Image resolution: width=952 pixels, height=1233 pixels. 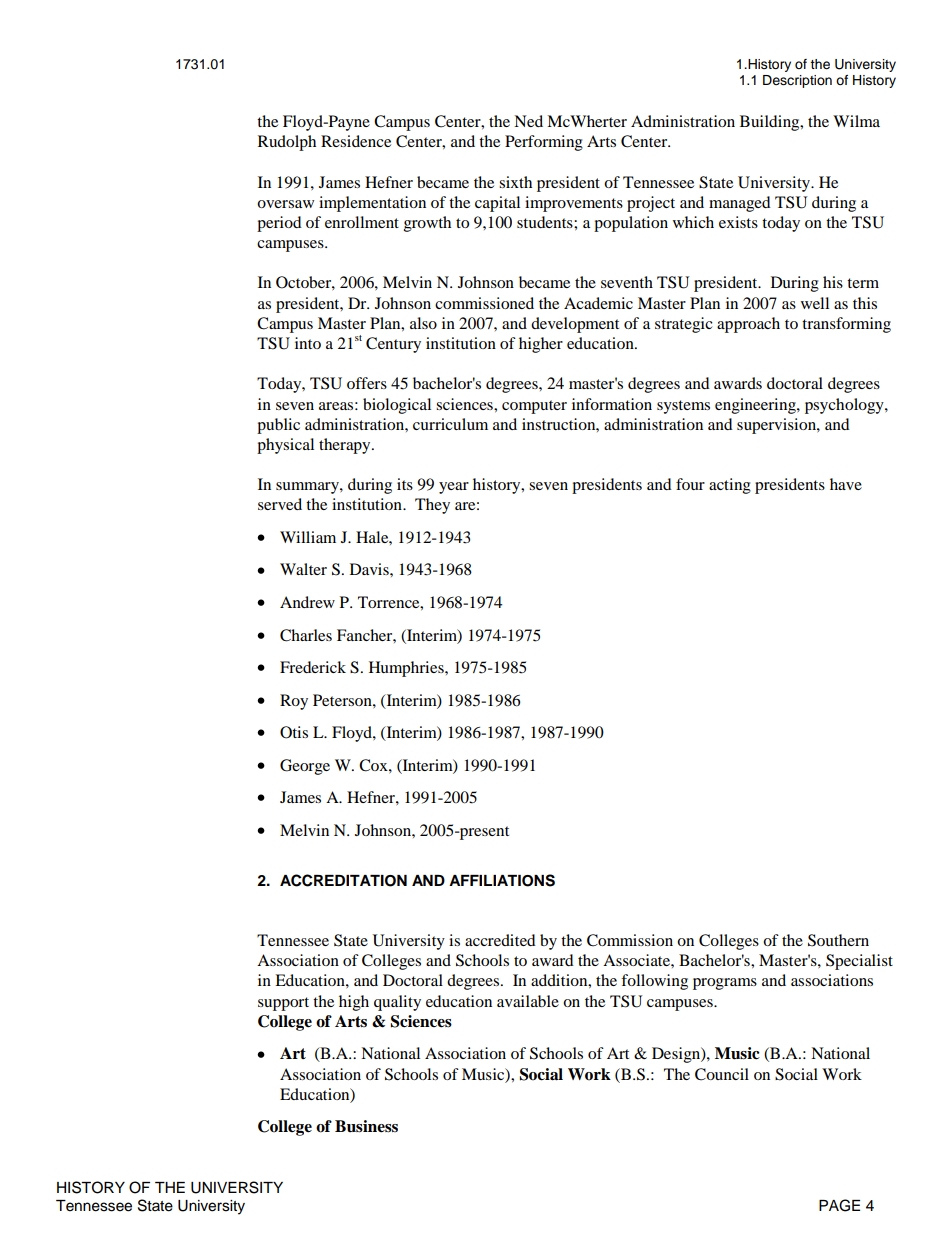 I want to click on Southern, so click(x=838, y=940).
